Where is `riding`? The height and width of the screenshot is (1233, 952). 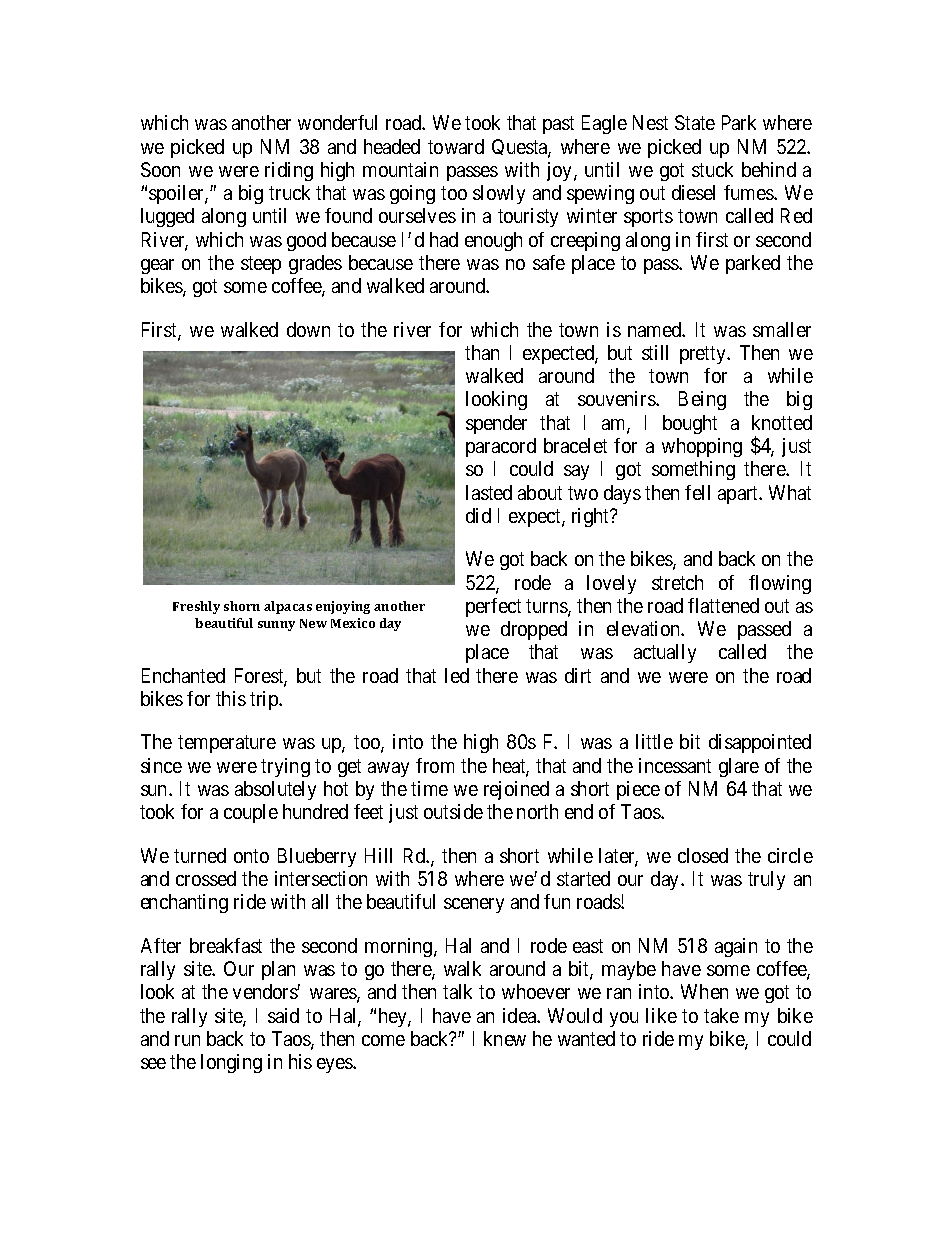 riding is located at coordinates (289, 171).
